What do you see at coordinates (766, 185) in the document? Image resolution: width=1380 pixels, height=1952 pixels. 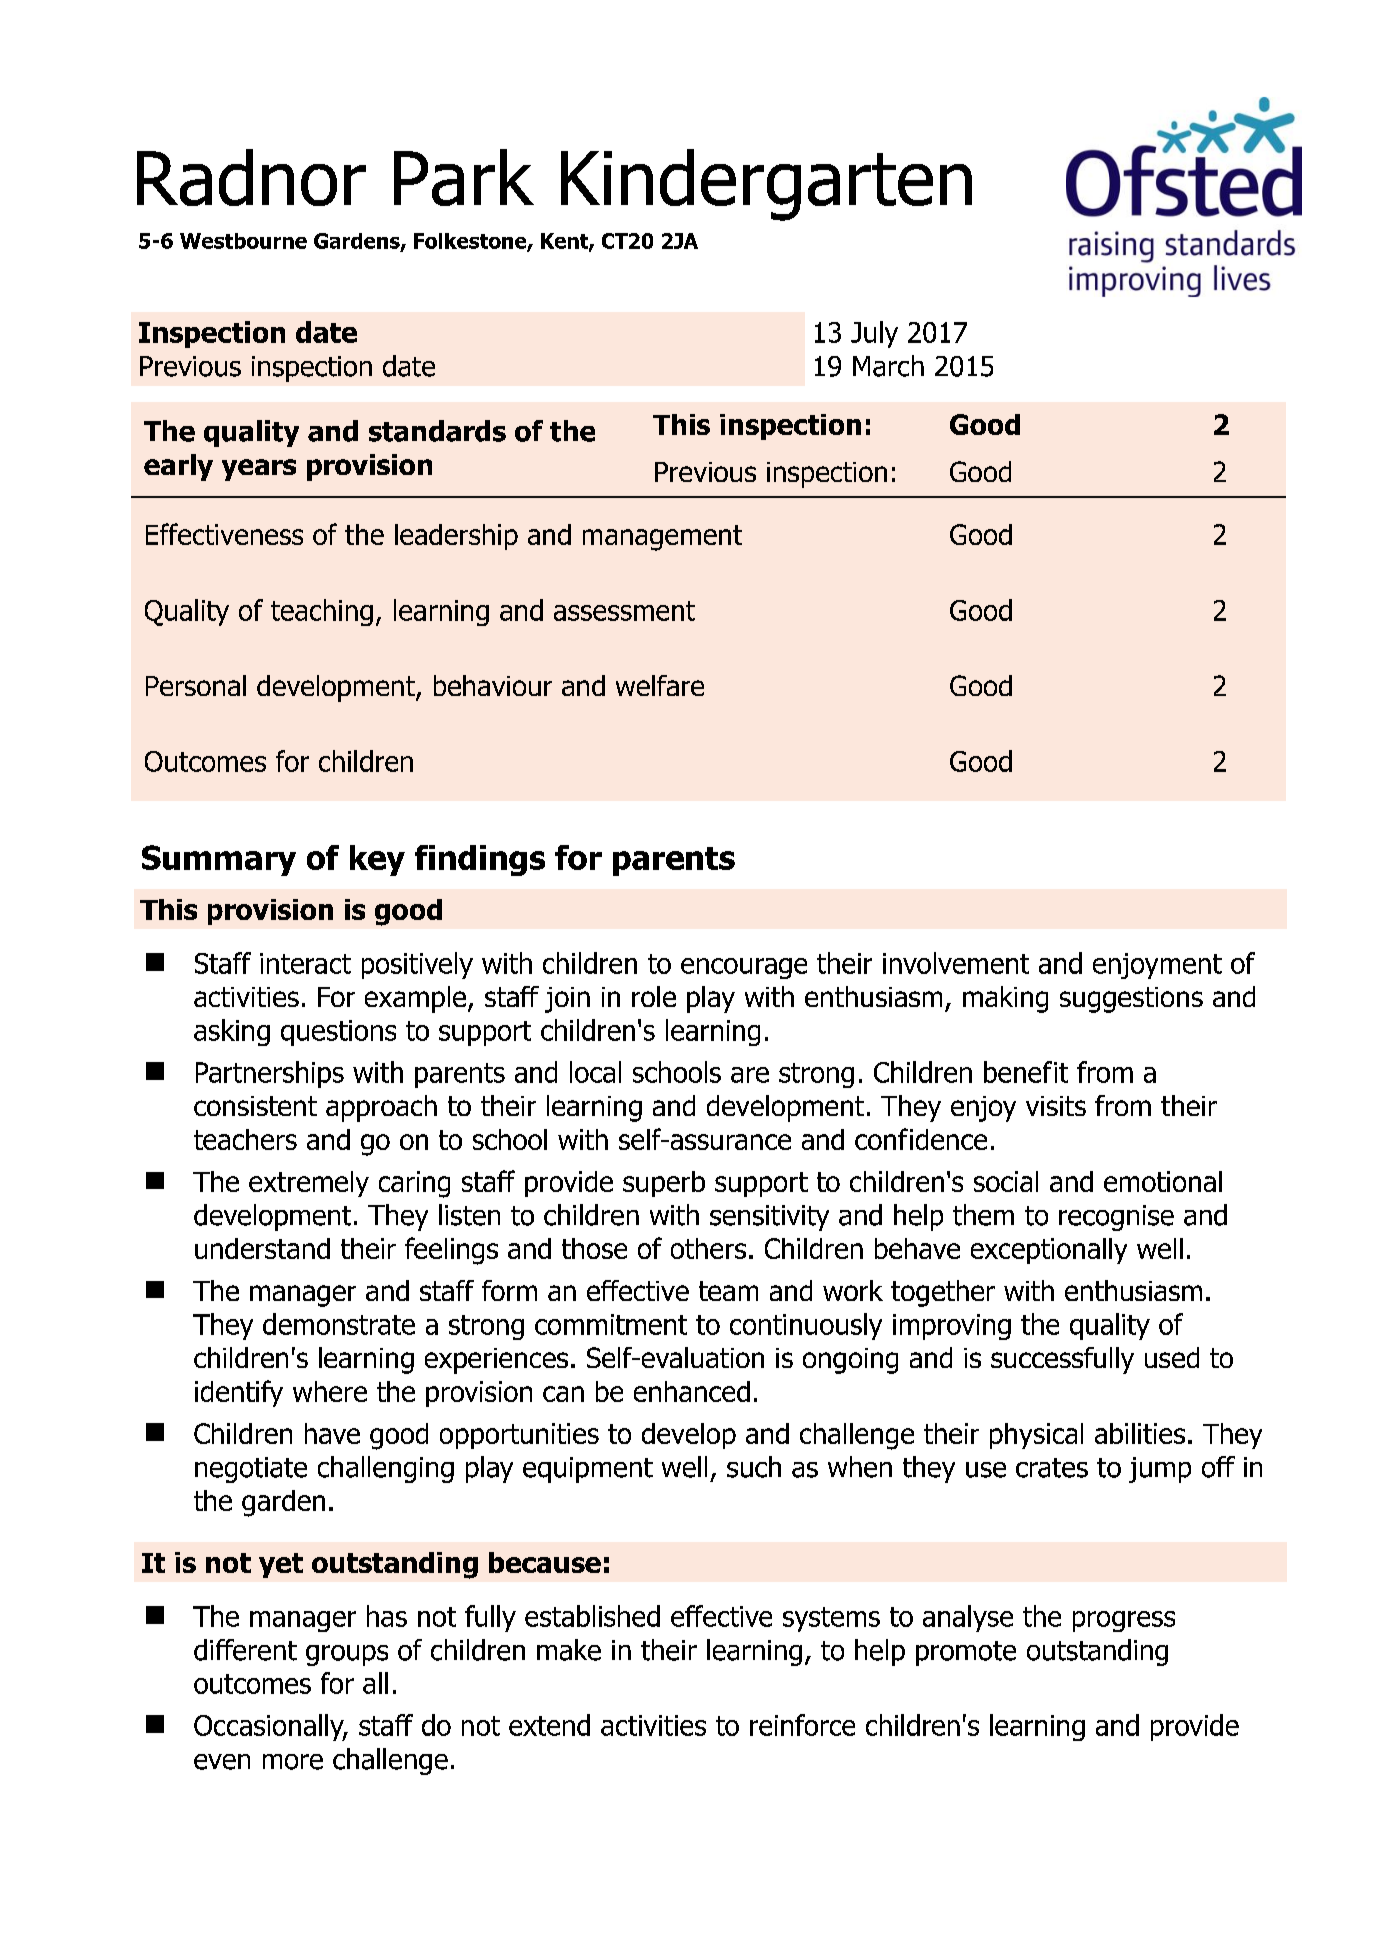 I see `Kindergarten` at bounding box center [766, 185].
